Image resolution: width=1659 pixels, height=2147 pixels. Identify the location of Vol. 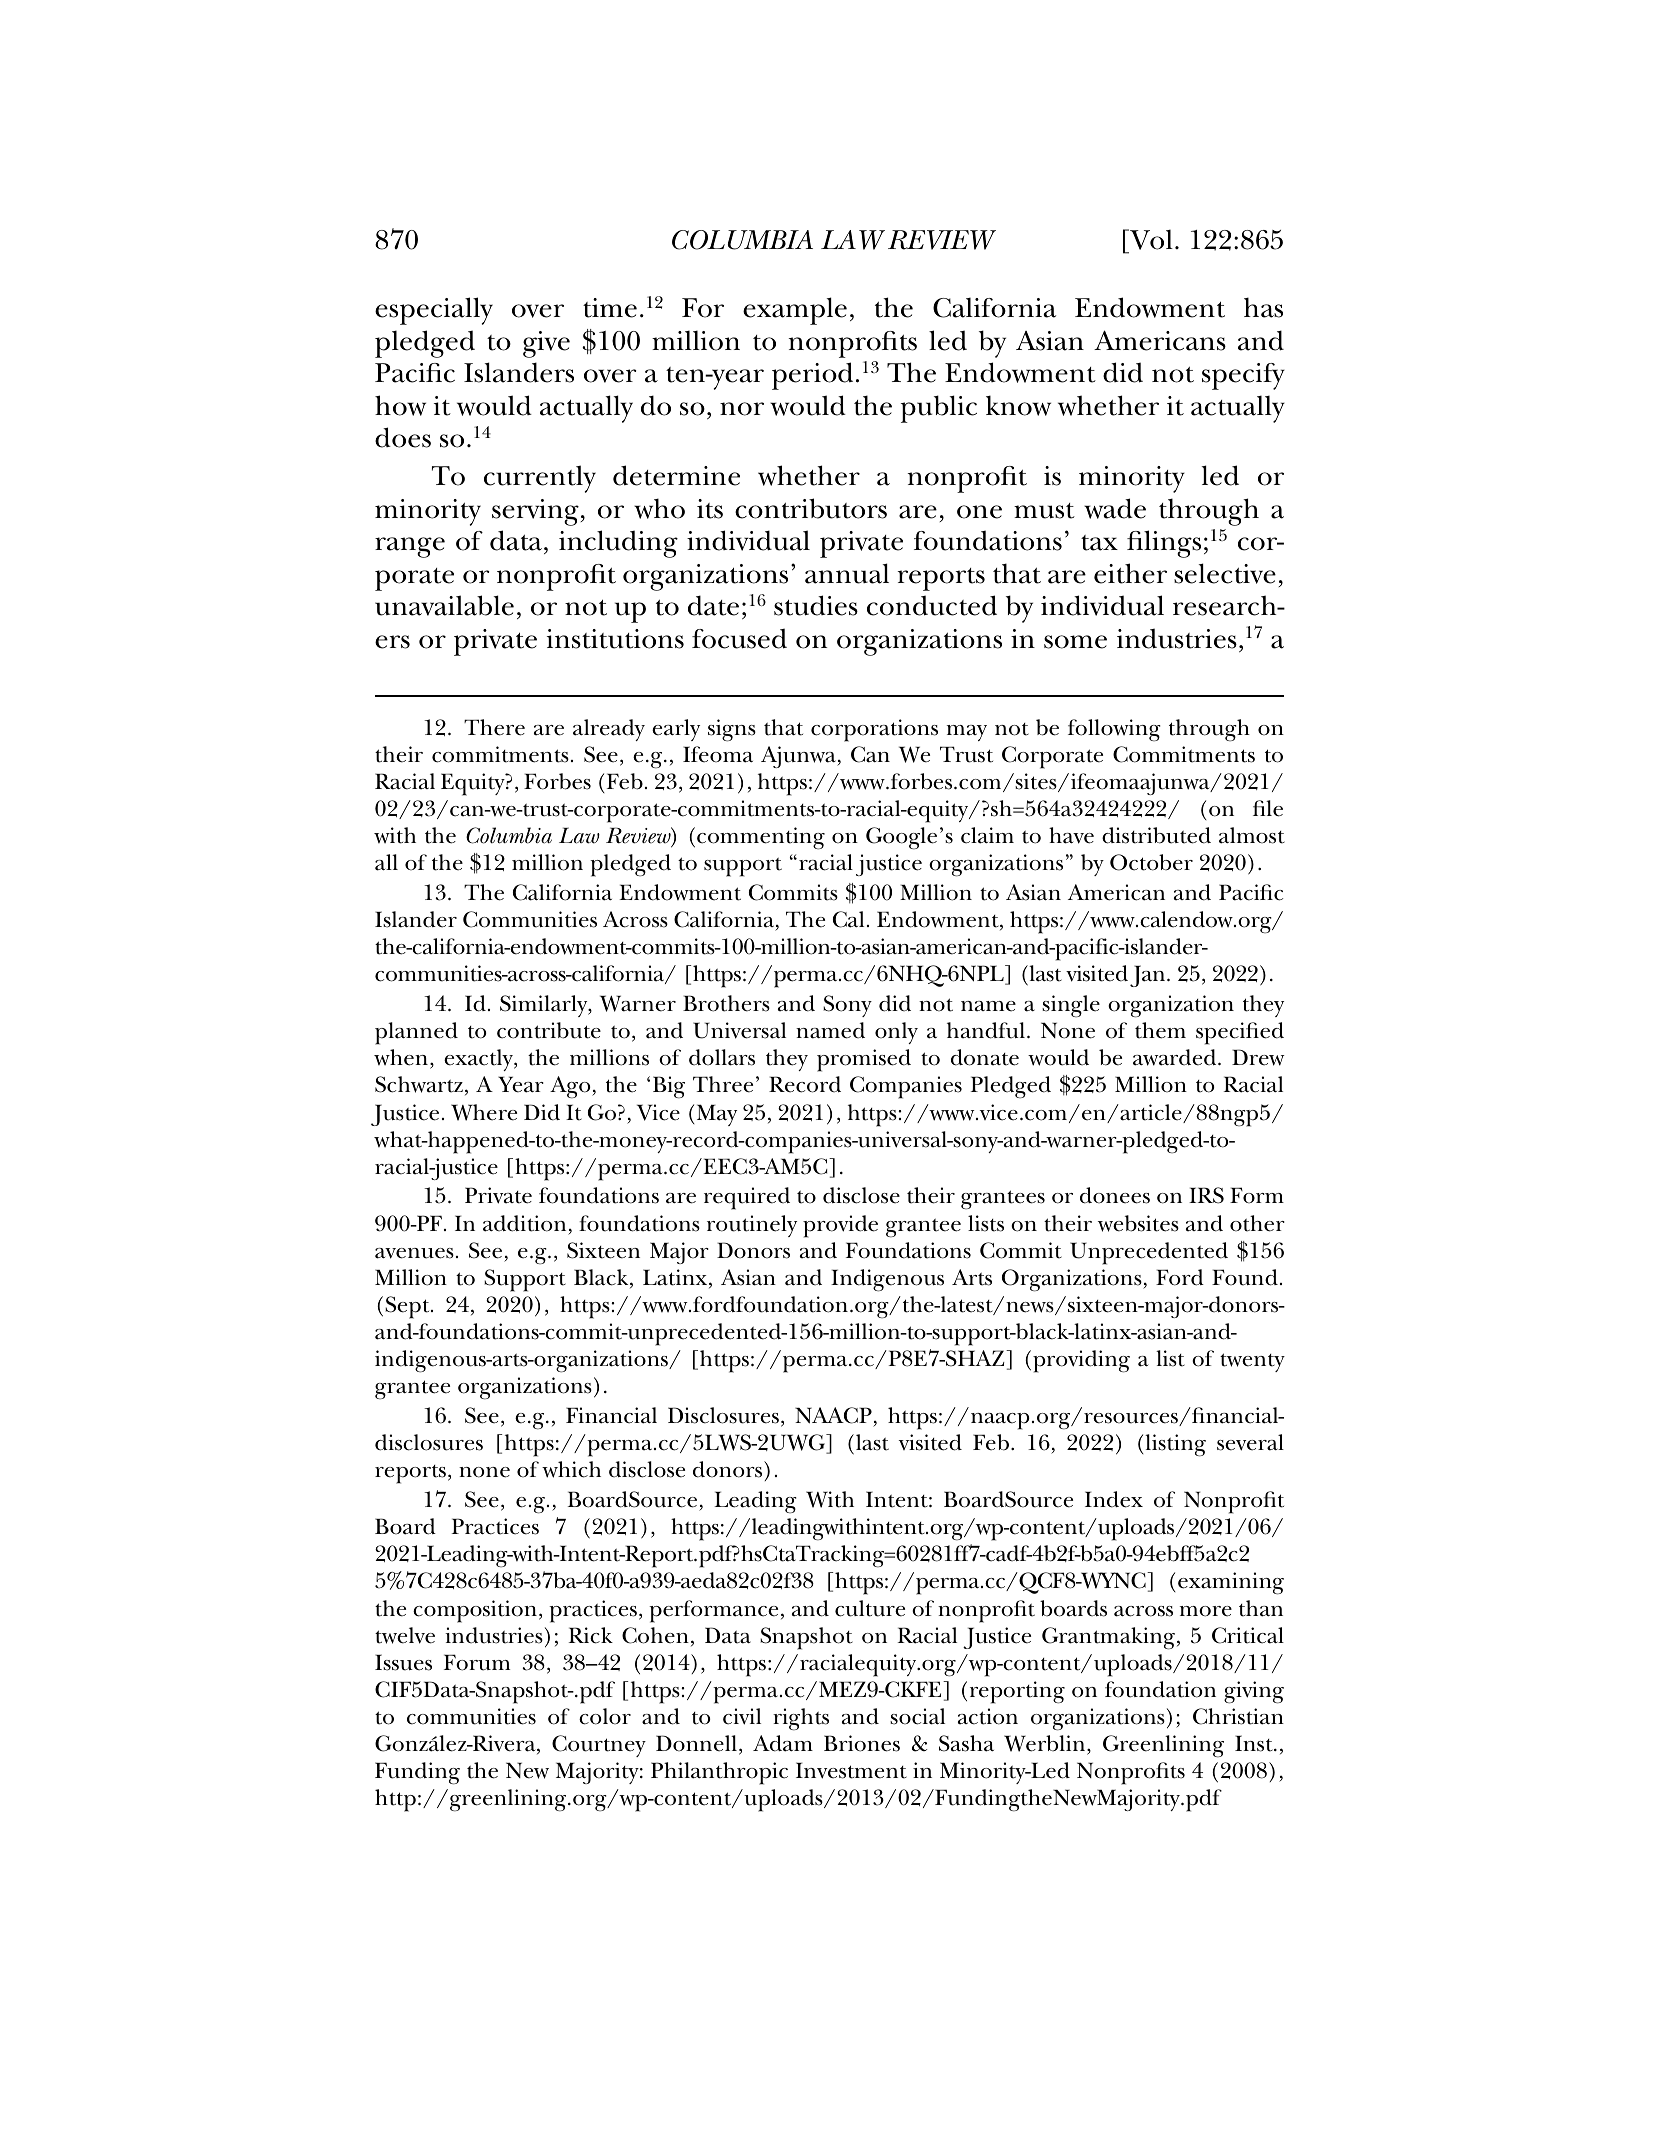
(1150, 241).
